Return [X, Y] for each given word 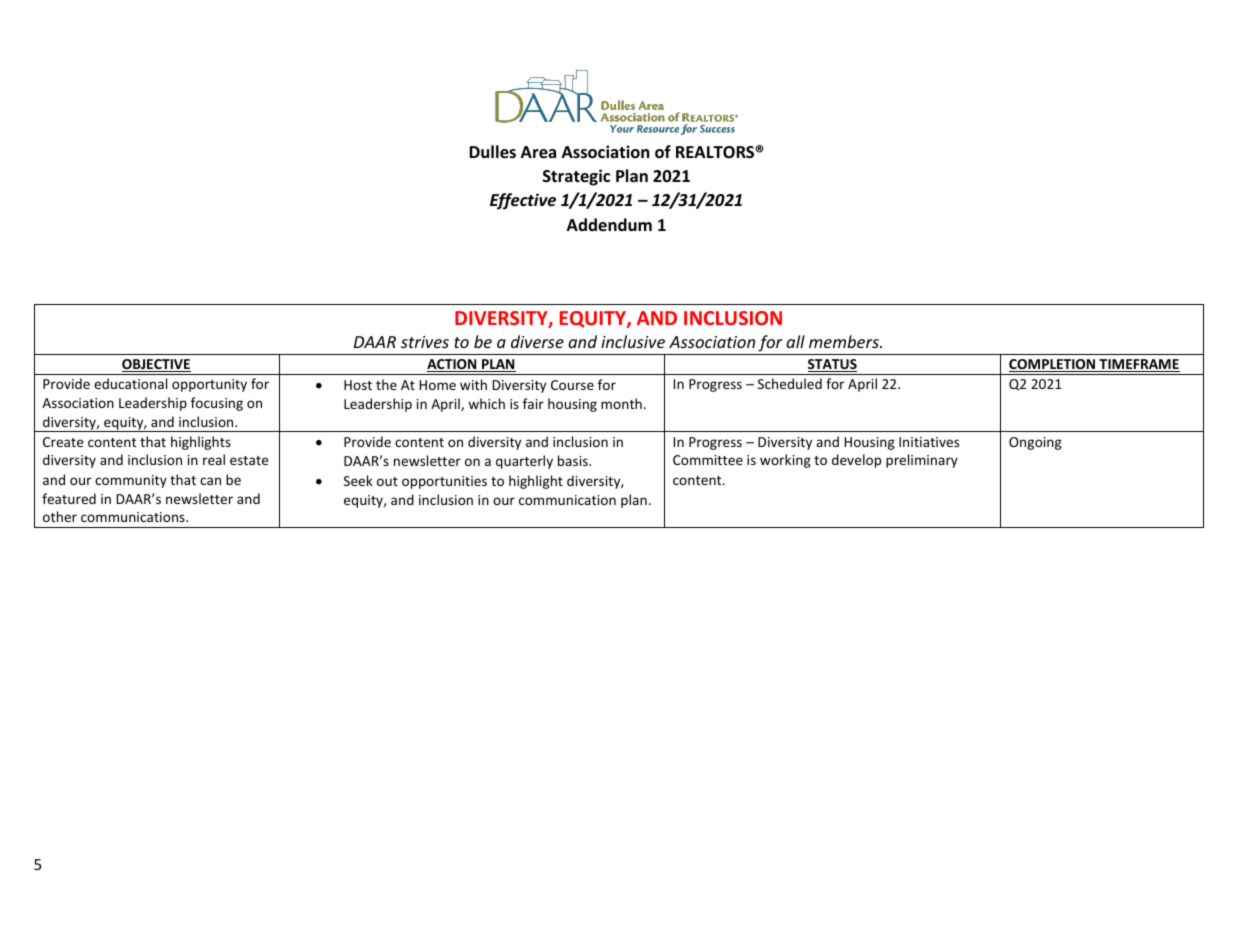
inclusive [633, 341]
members [845, 341]
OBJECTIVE [156, 365]
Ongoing [1035, 443]
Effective [523, 201]
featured [69, 498]
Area [538, 152]
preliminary [922, 461]
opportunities [444, 482]
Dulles [492, 152]
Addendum [609, 225]
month [621, 403]
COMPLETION [1053, 365]
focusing [217, 404]
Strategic [576, 177]
